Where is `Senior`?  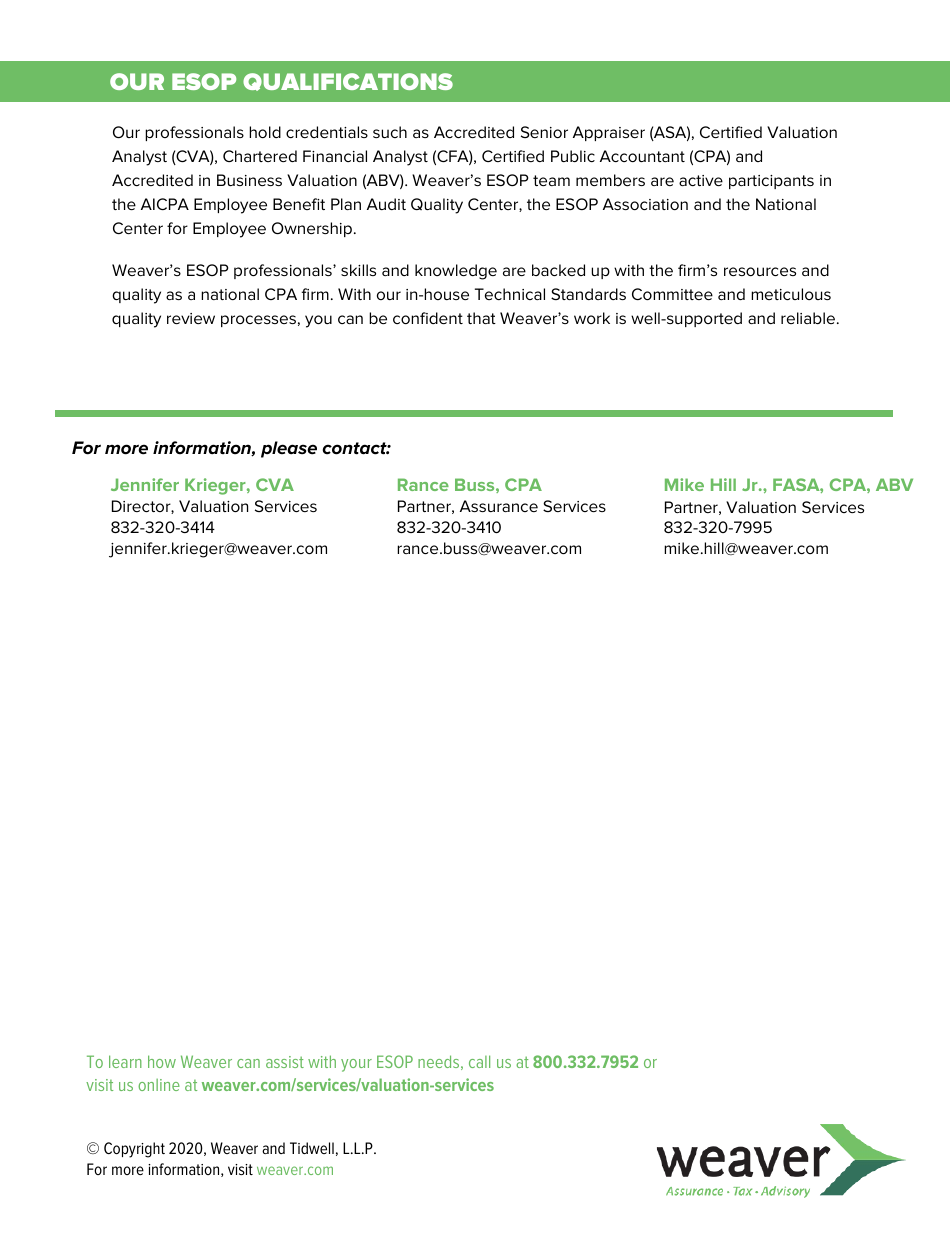 Senior is located at coordinates (544, 132).
